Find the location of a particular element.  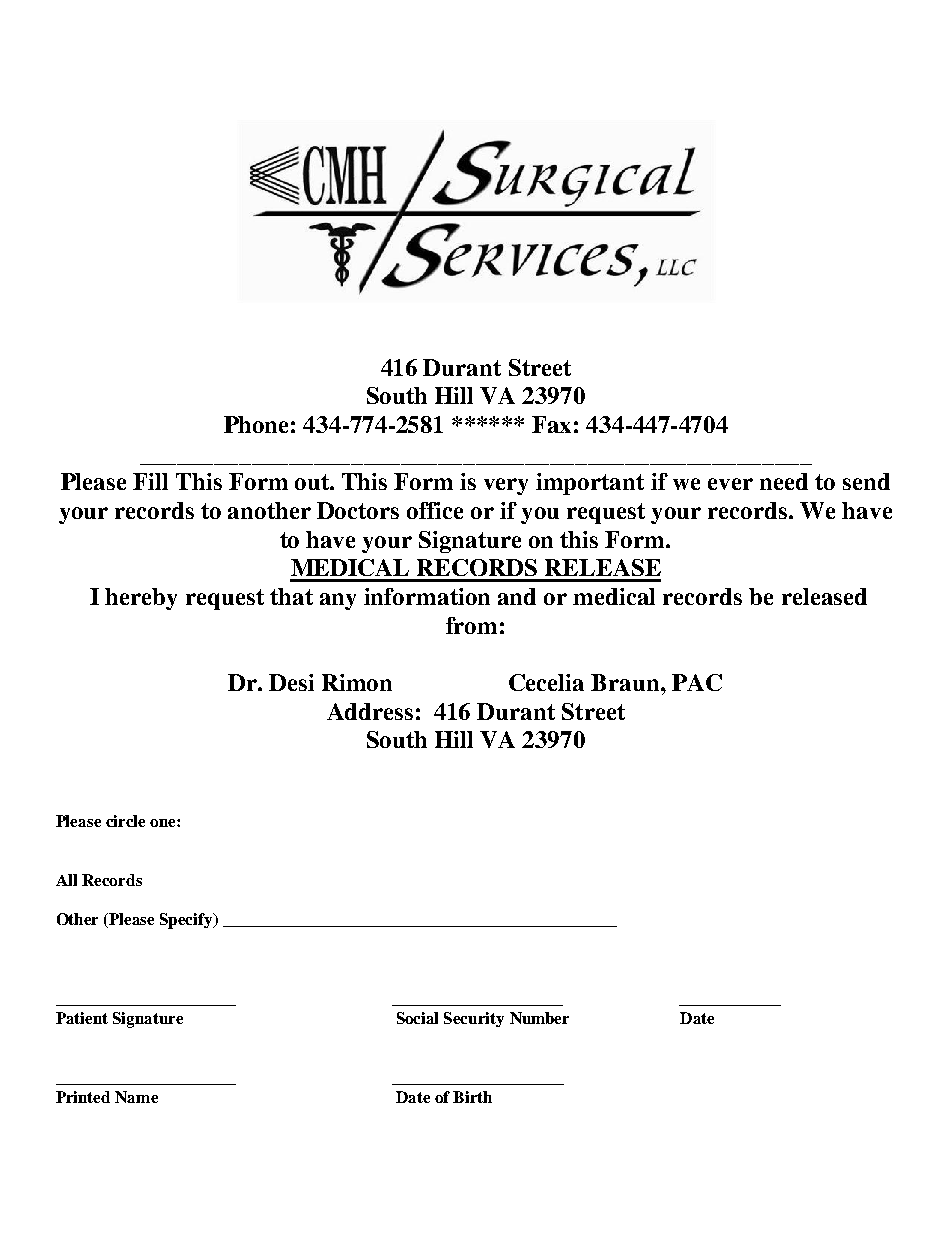

Specify is located at coordinates (187, 921).
